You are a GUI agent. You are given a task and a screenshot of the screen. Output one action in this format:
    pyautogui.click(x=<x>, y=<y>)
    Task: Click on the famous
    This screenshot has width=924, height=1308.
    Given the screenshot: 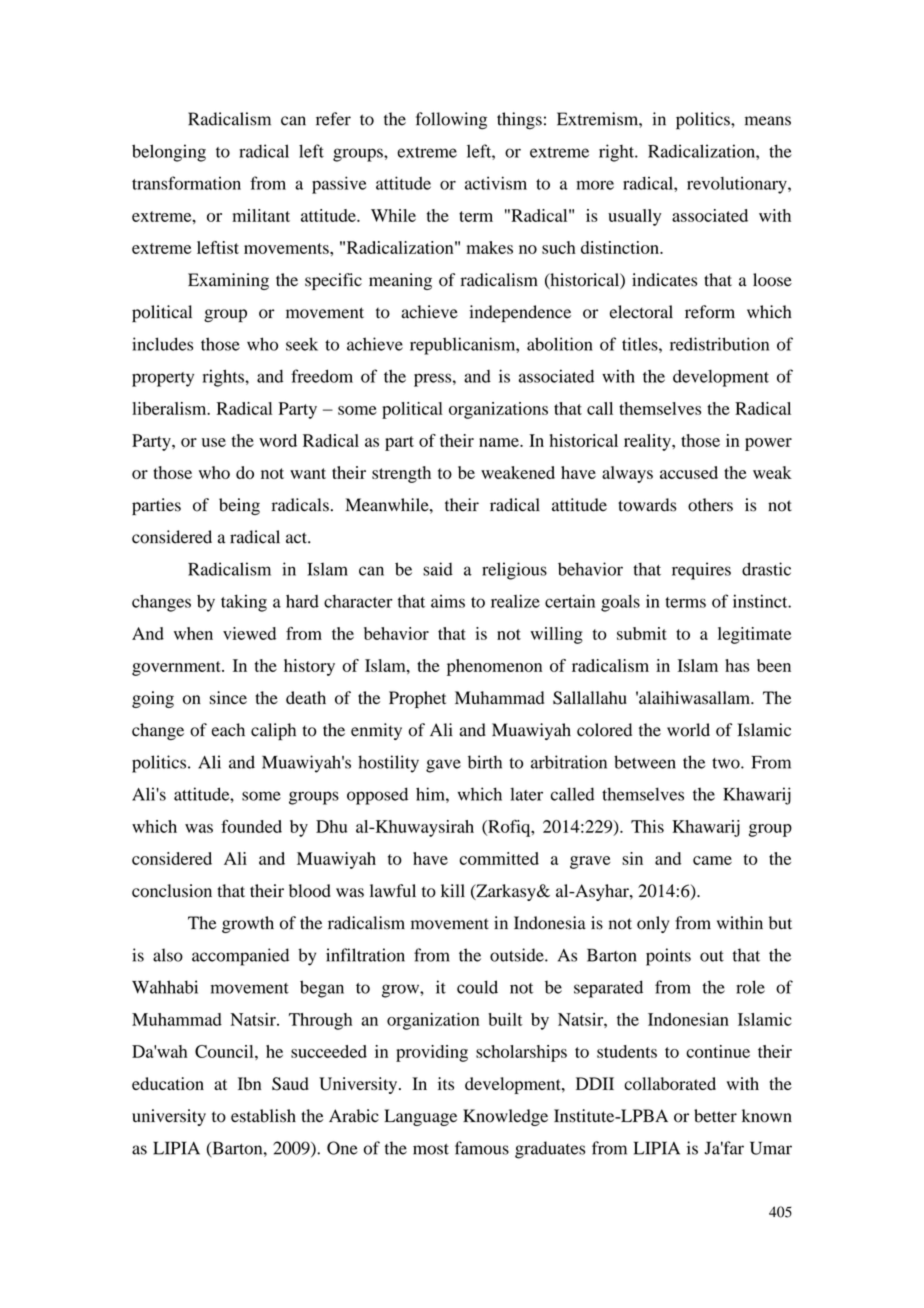 What is the action you would take?
    pyautogui.click(x=482, y=1148)
